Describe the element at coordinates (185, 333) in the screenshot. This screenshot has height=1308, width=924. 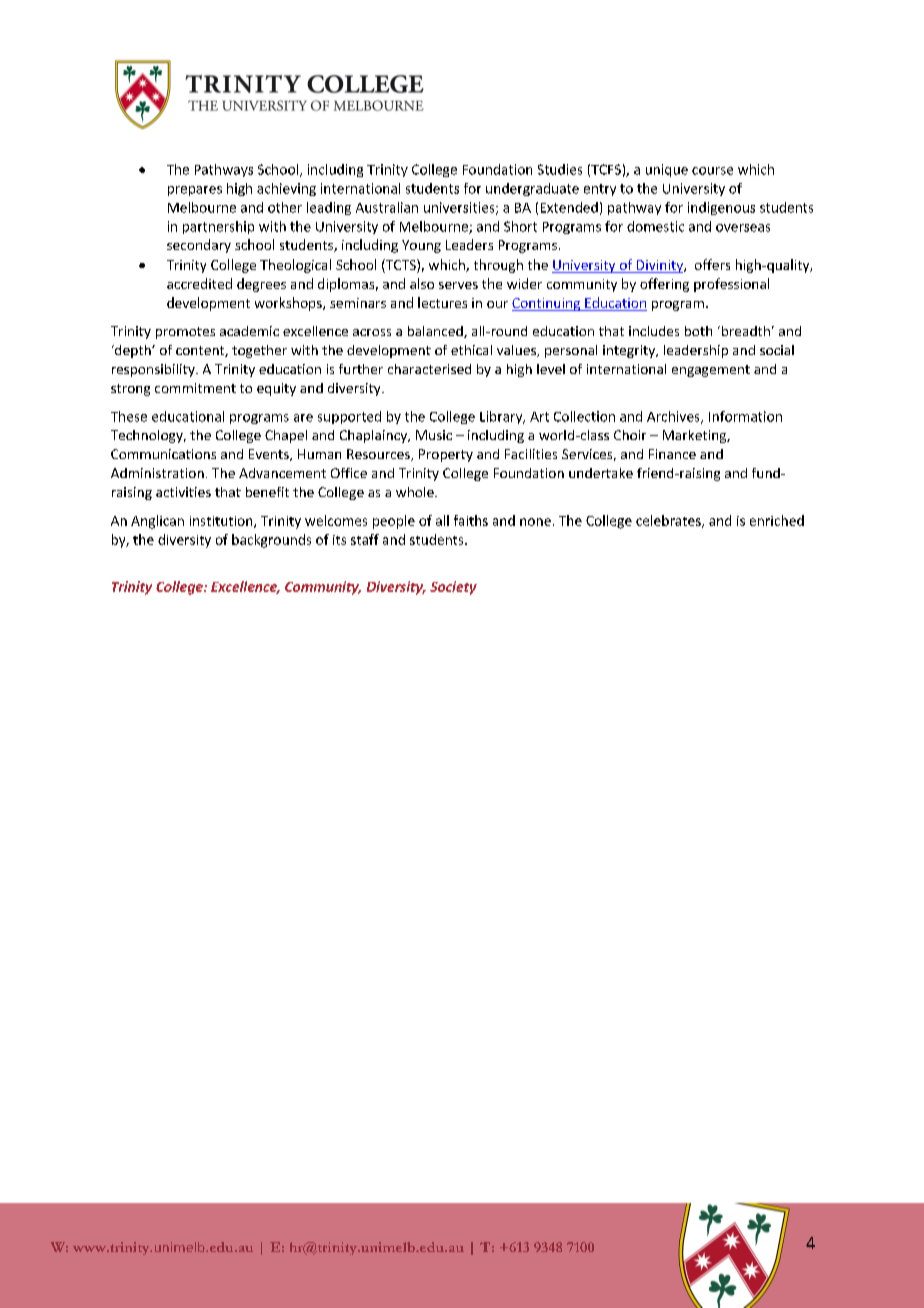
I see `promotes` at that location.
